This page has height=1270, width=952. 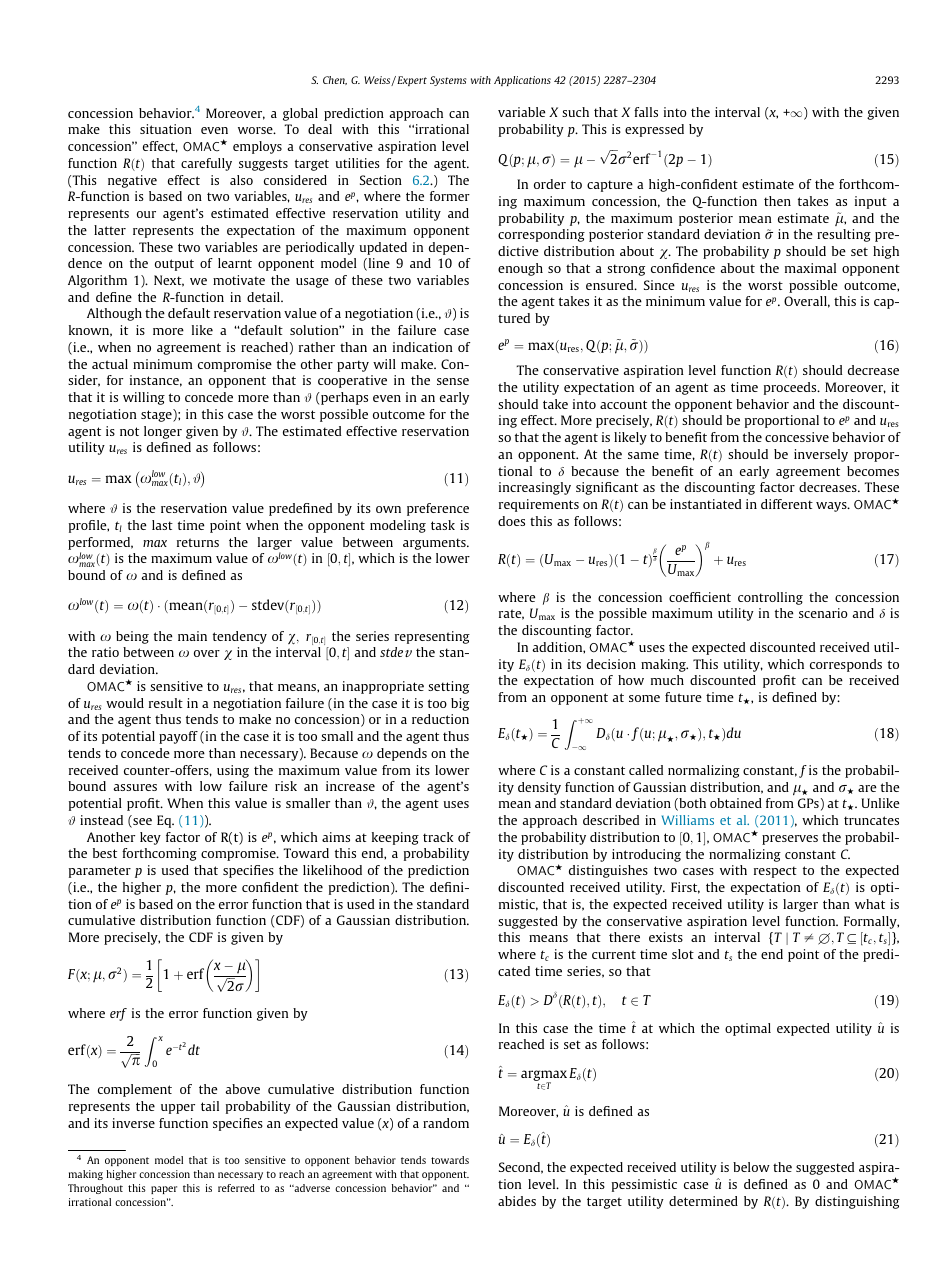 I want to click on preserves, so click(x=790, y=840).
